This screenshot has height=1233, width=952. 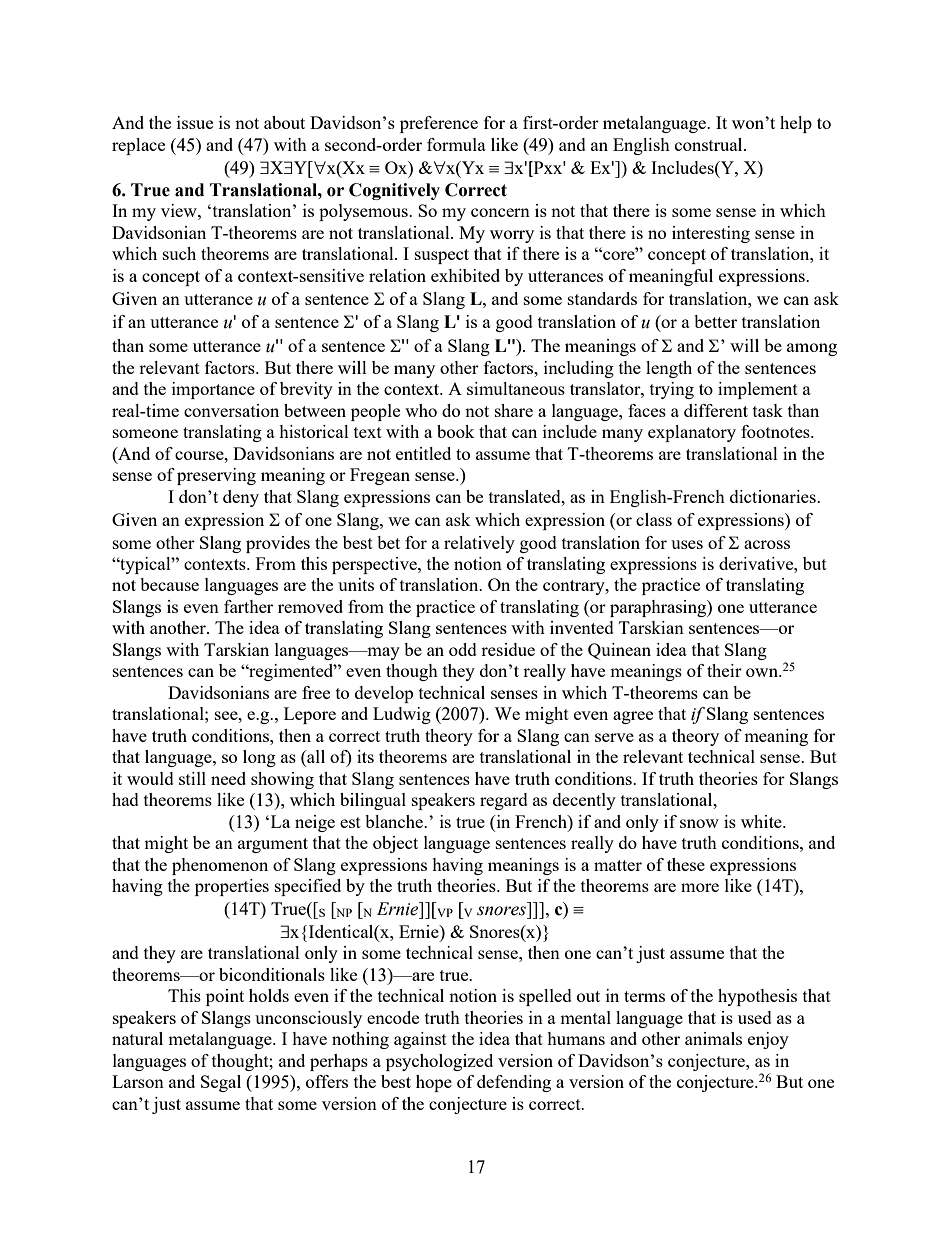 I want to click on issue, so click(x=195, y=122).
